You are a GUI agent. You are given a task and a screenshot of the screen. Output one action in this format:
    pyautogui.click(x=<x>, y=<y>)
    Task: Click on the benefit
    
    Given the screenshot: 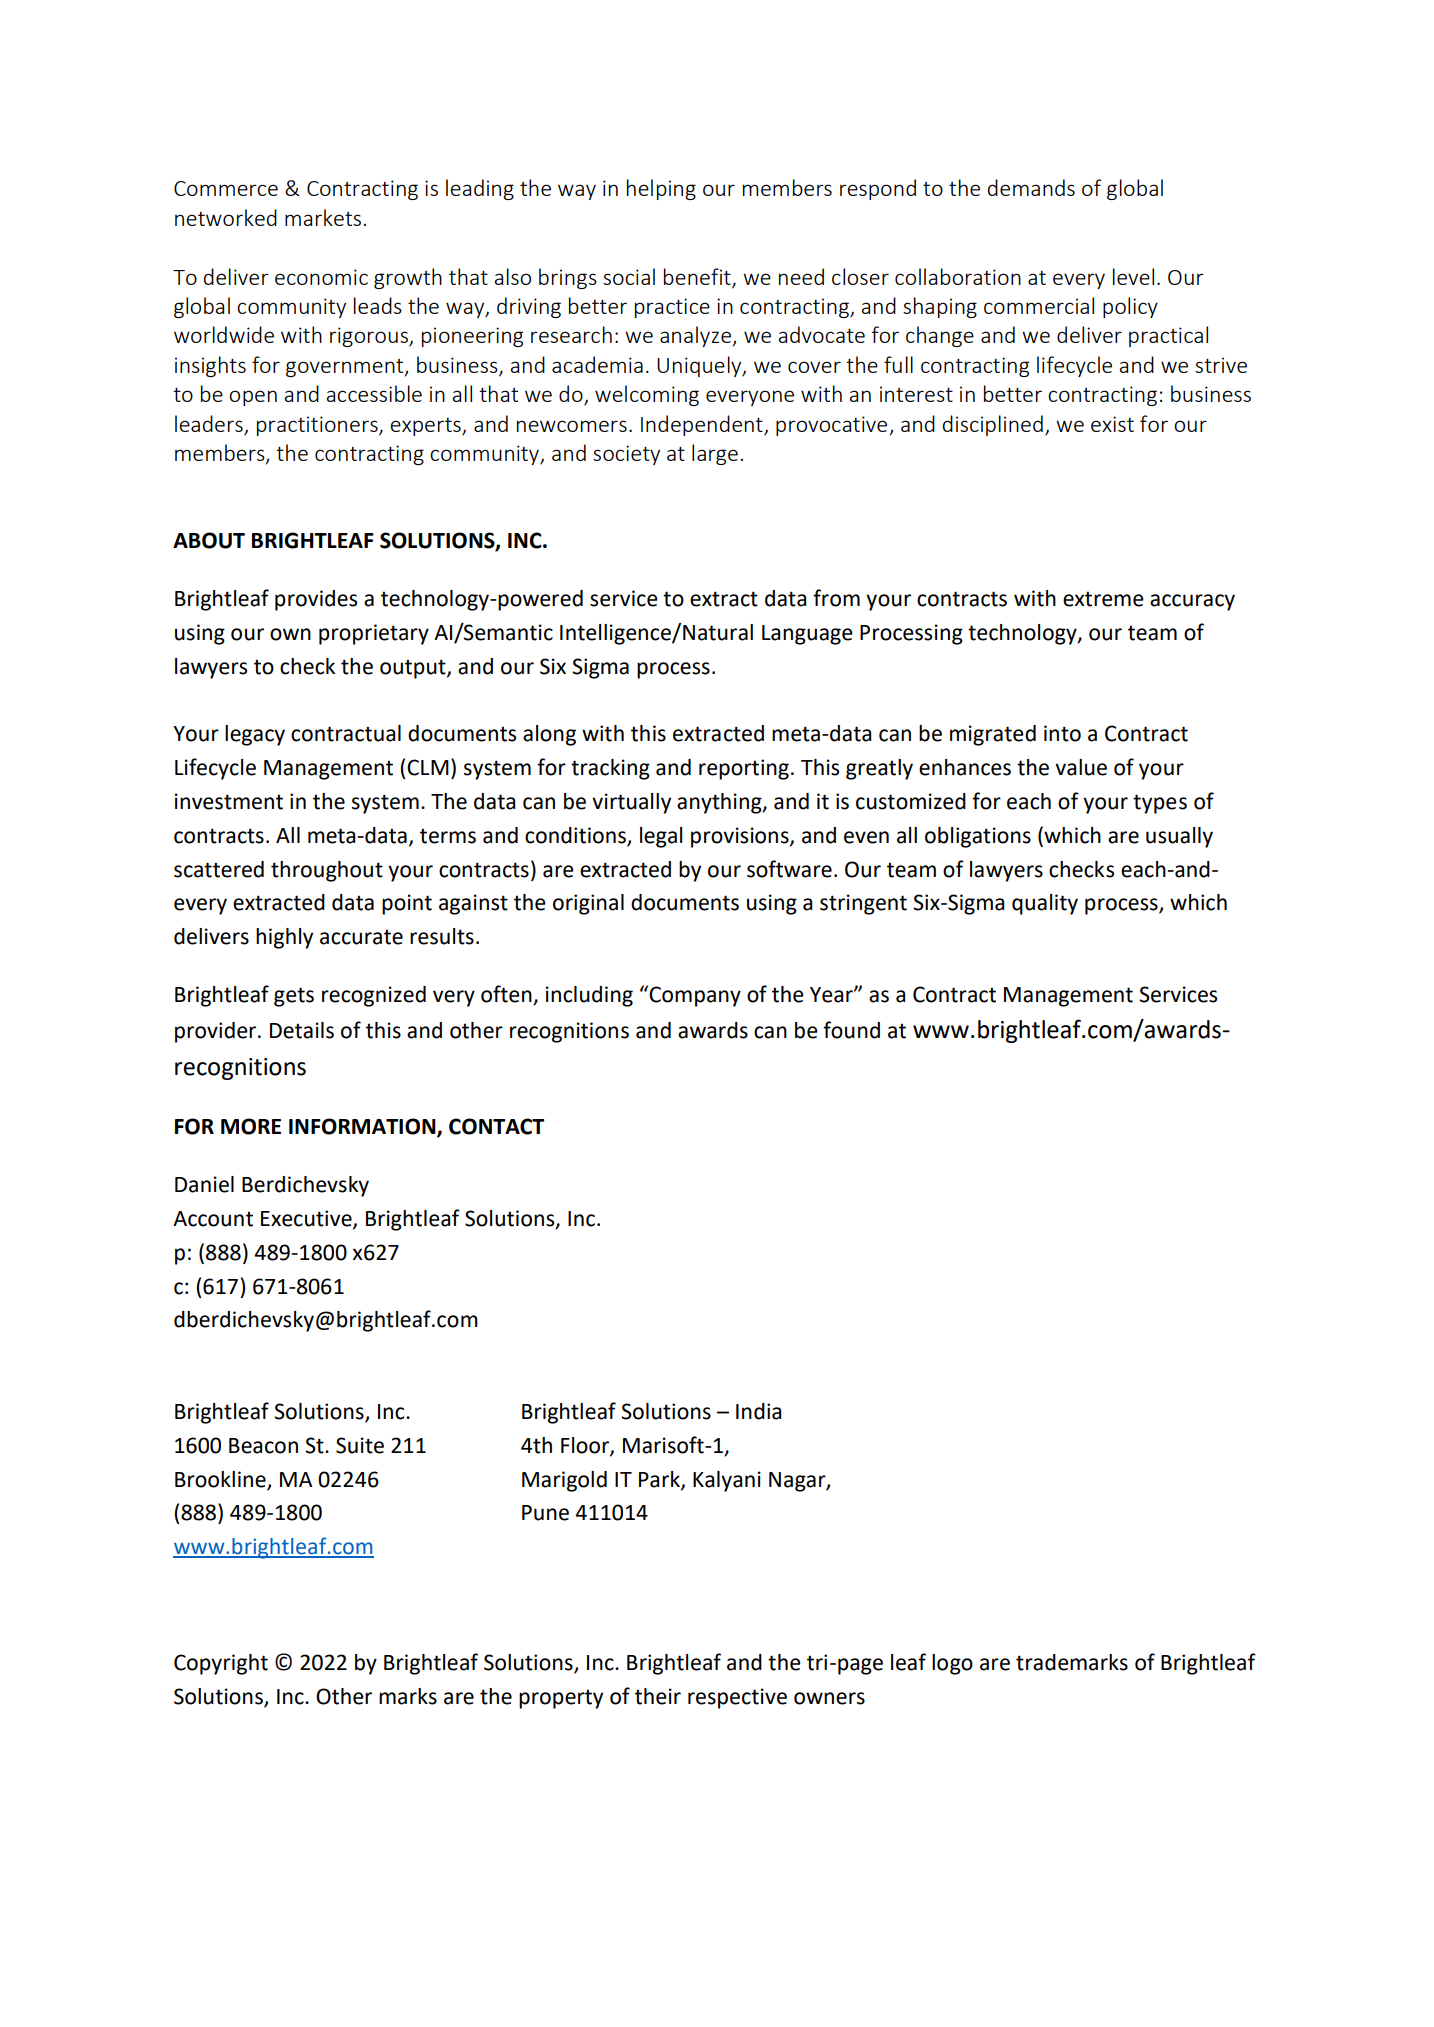 What is the action you would take?
    pyautogui.click(x=698, y=277)
